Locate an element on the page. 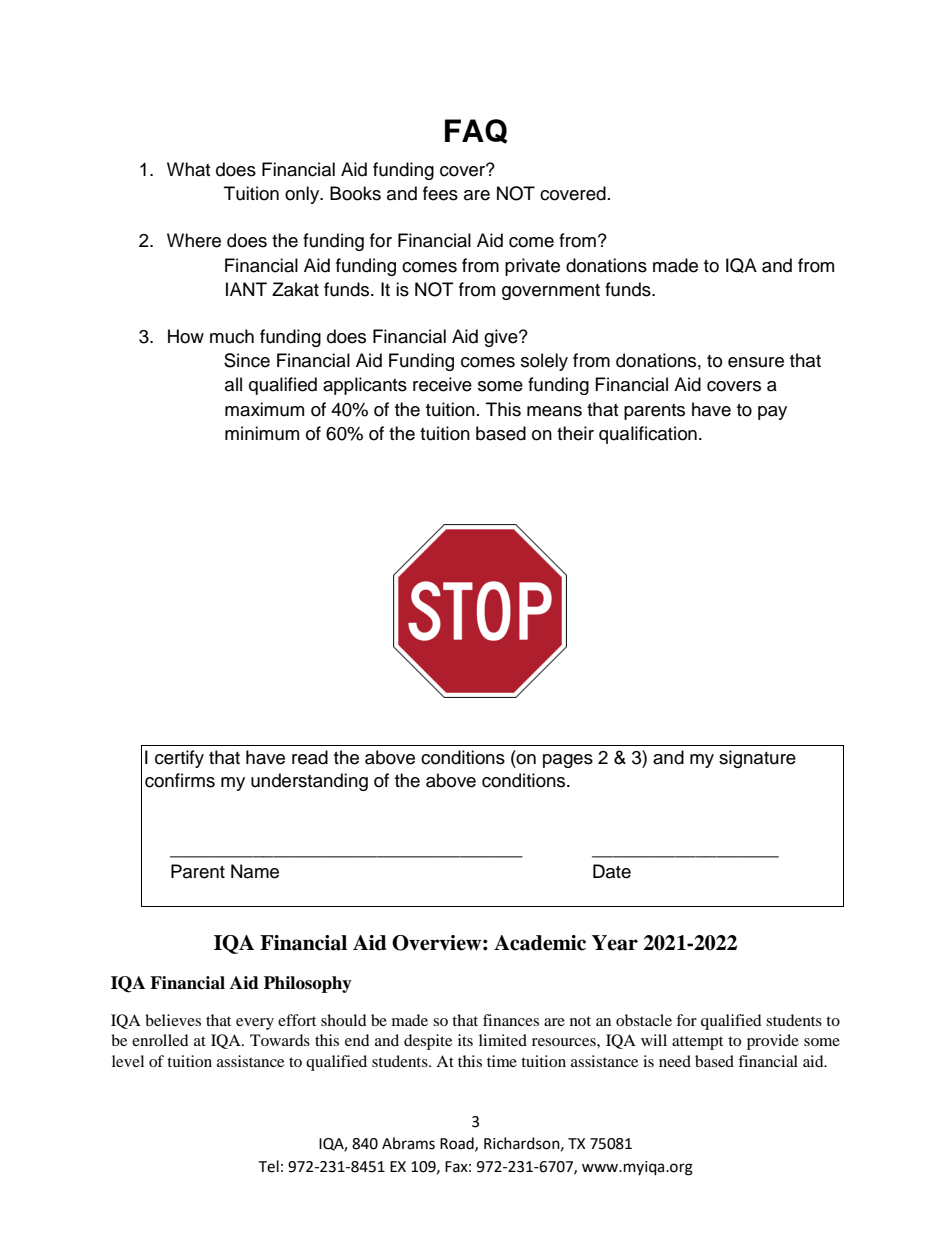  fees is located at coordinates (440, 193).
